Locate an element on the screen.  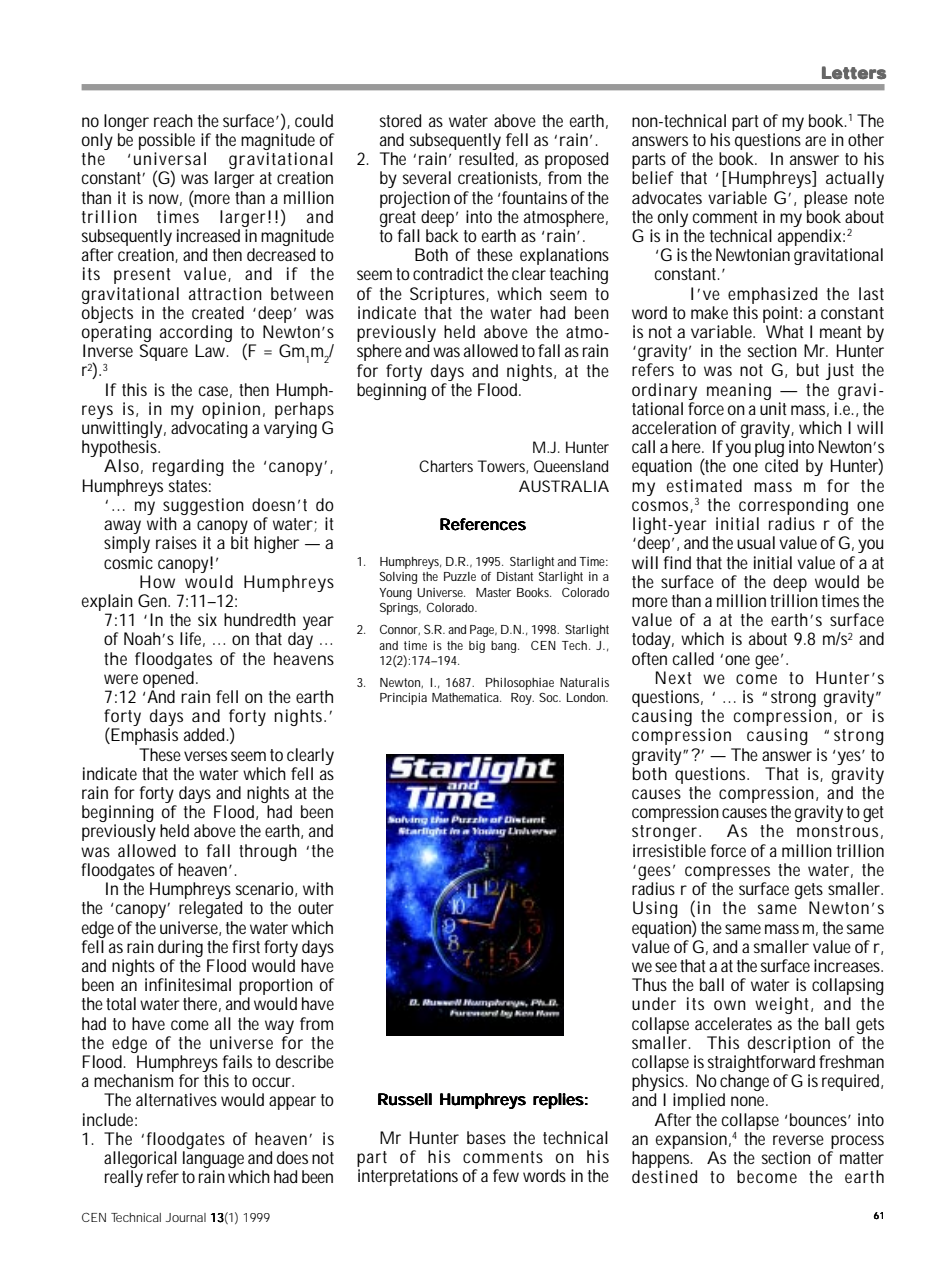
corresponding is located at coordinates (793, 506).
